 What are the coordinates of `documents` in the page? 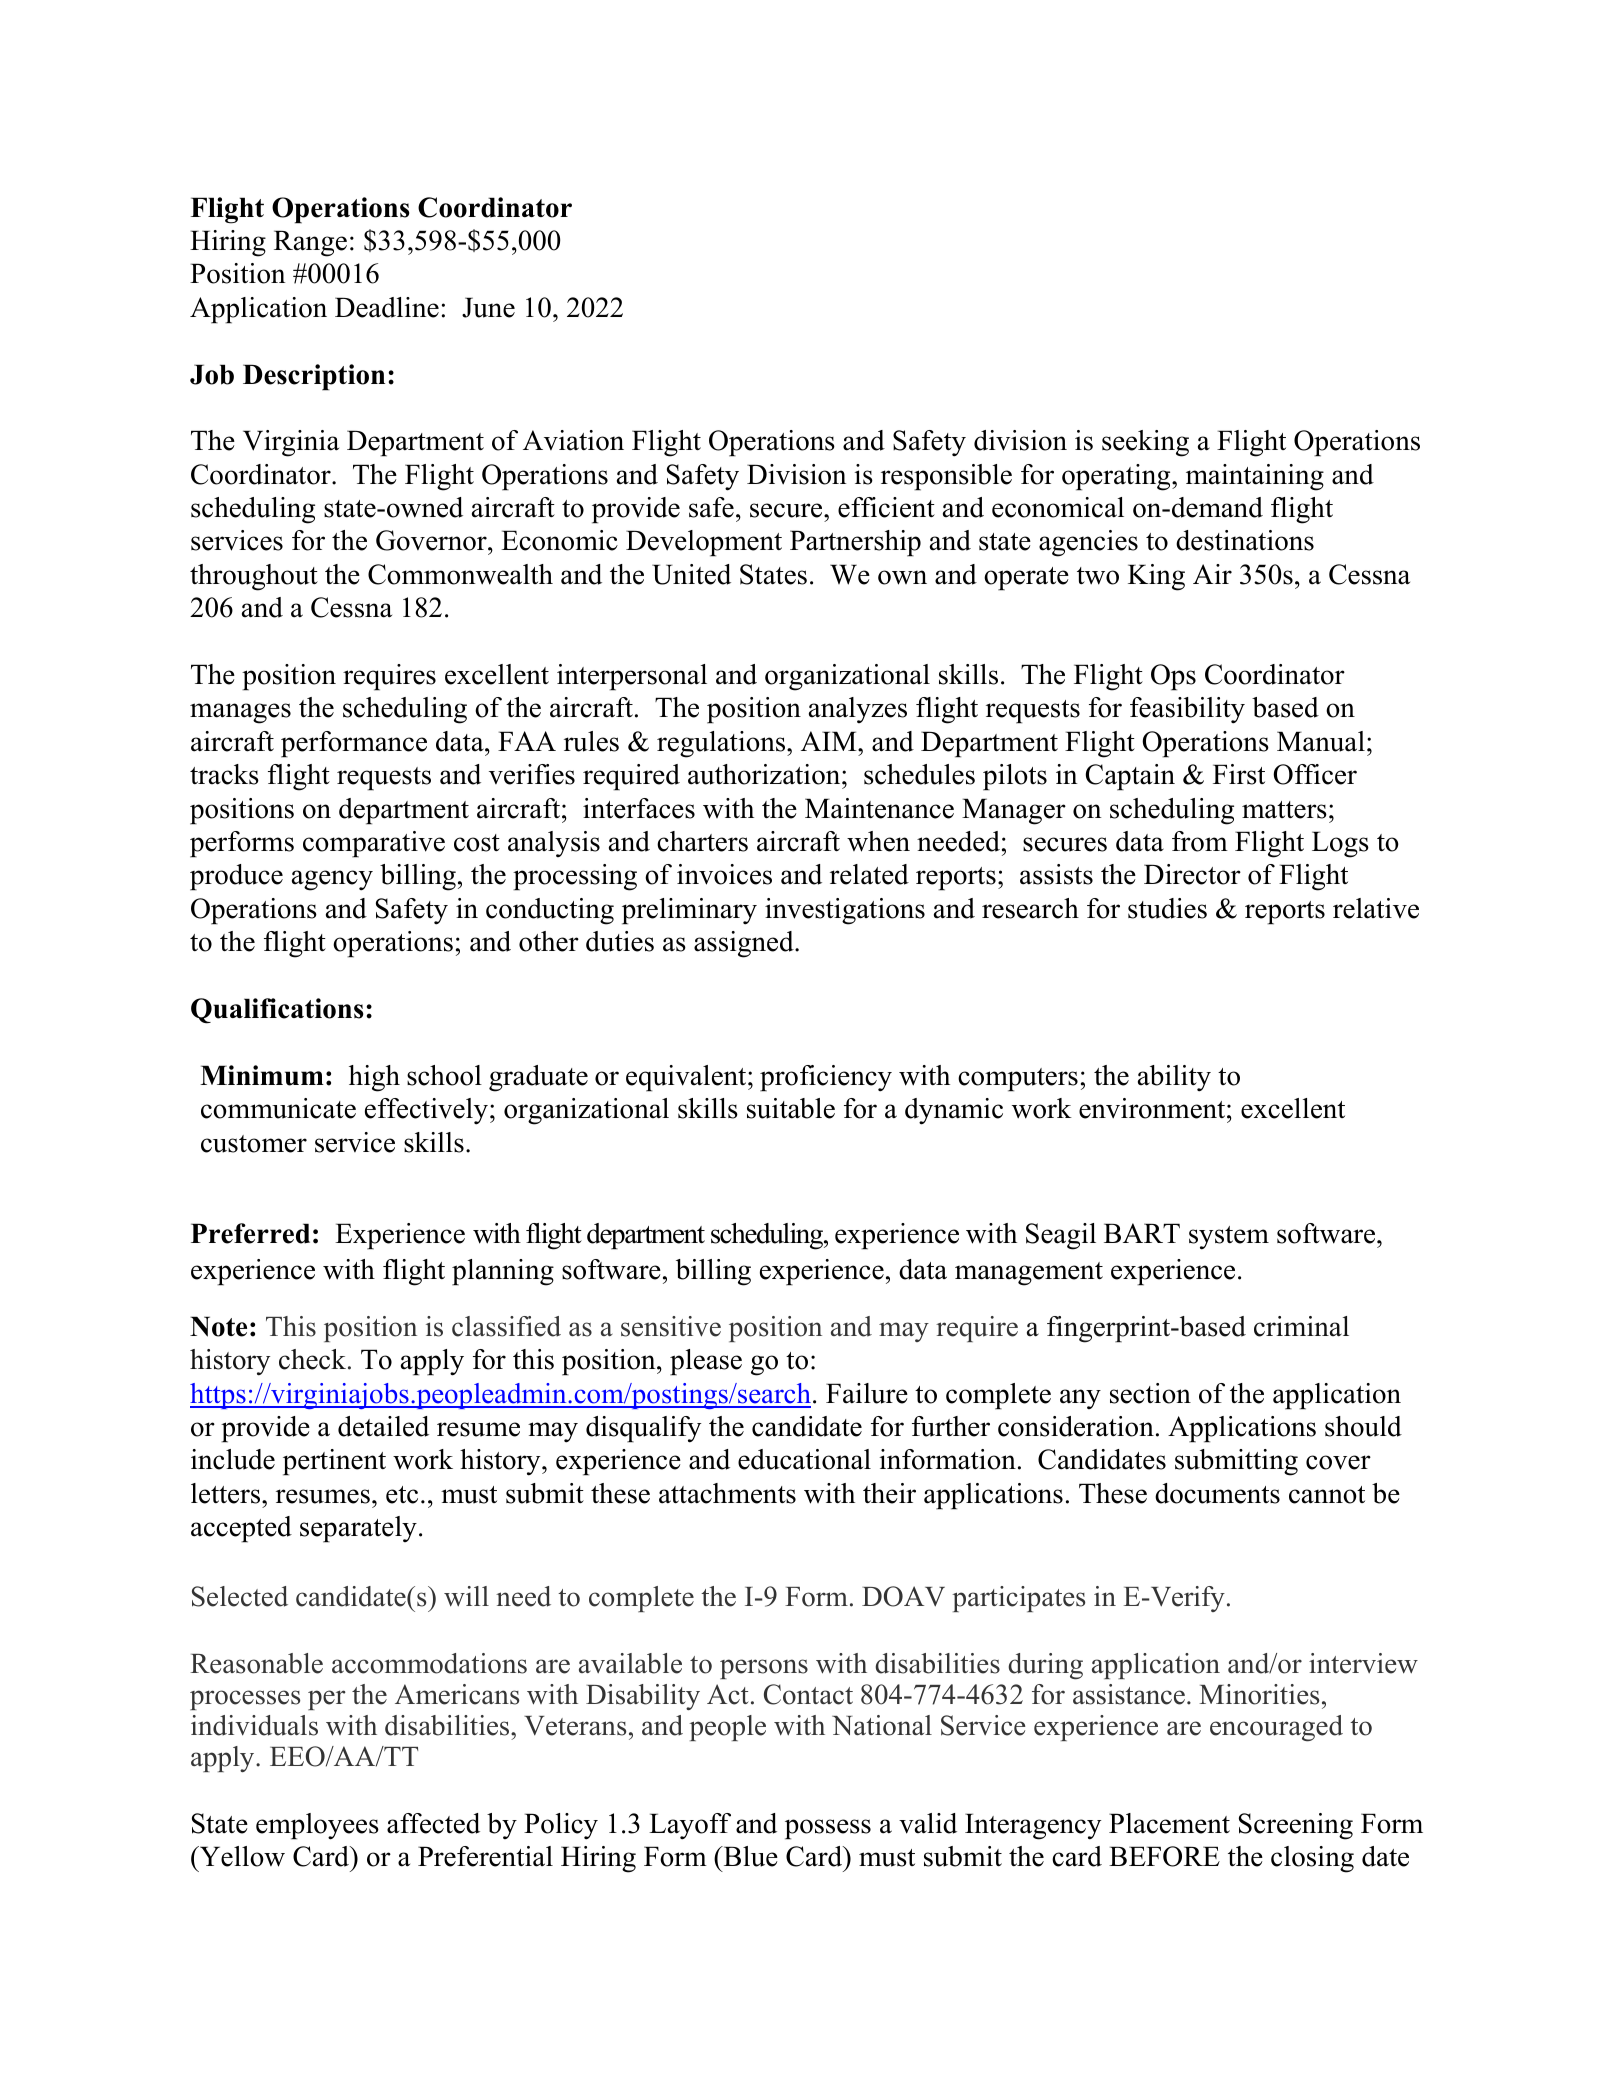 It's located at (1217, 1493).
